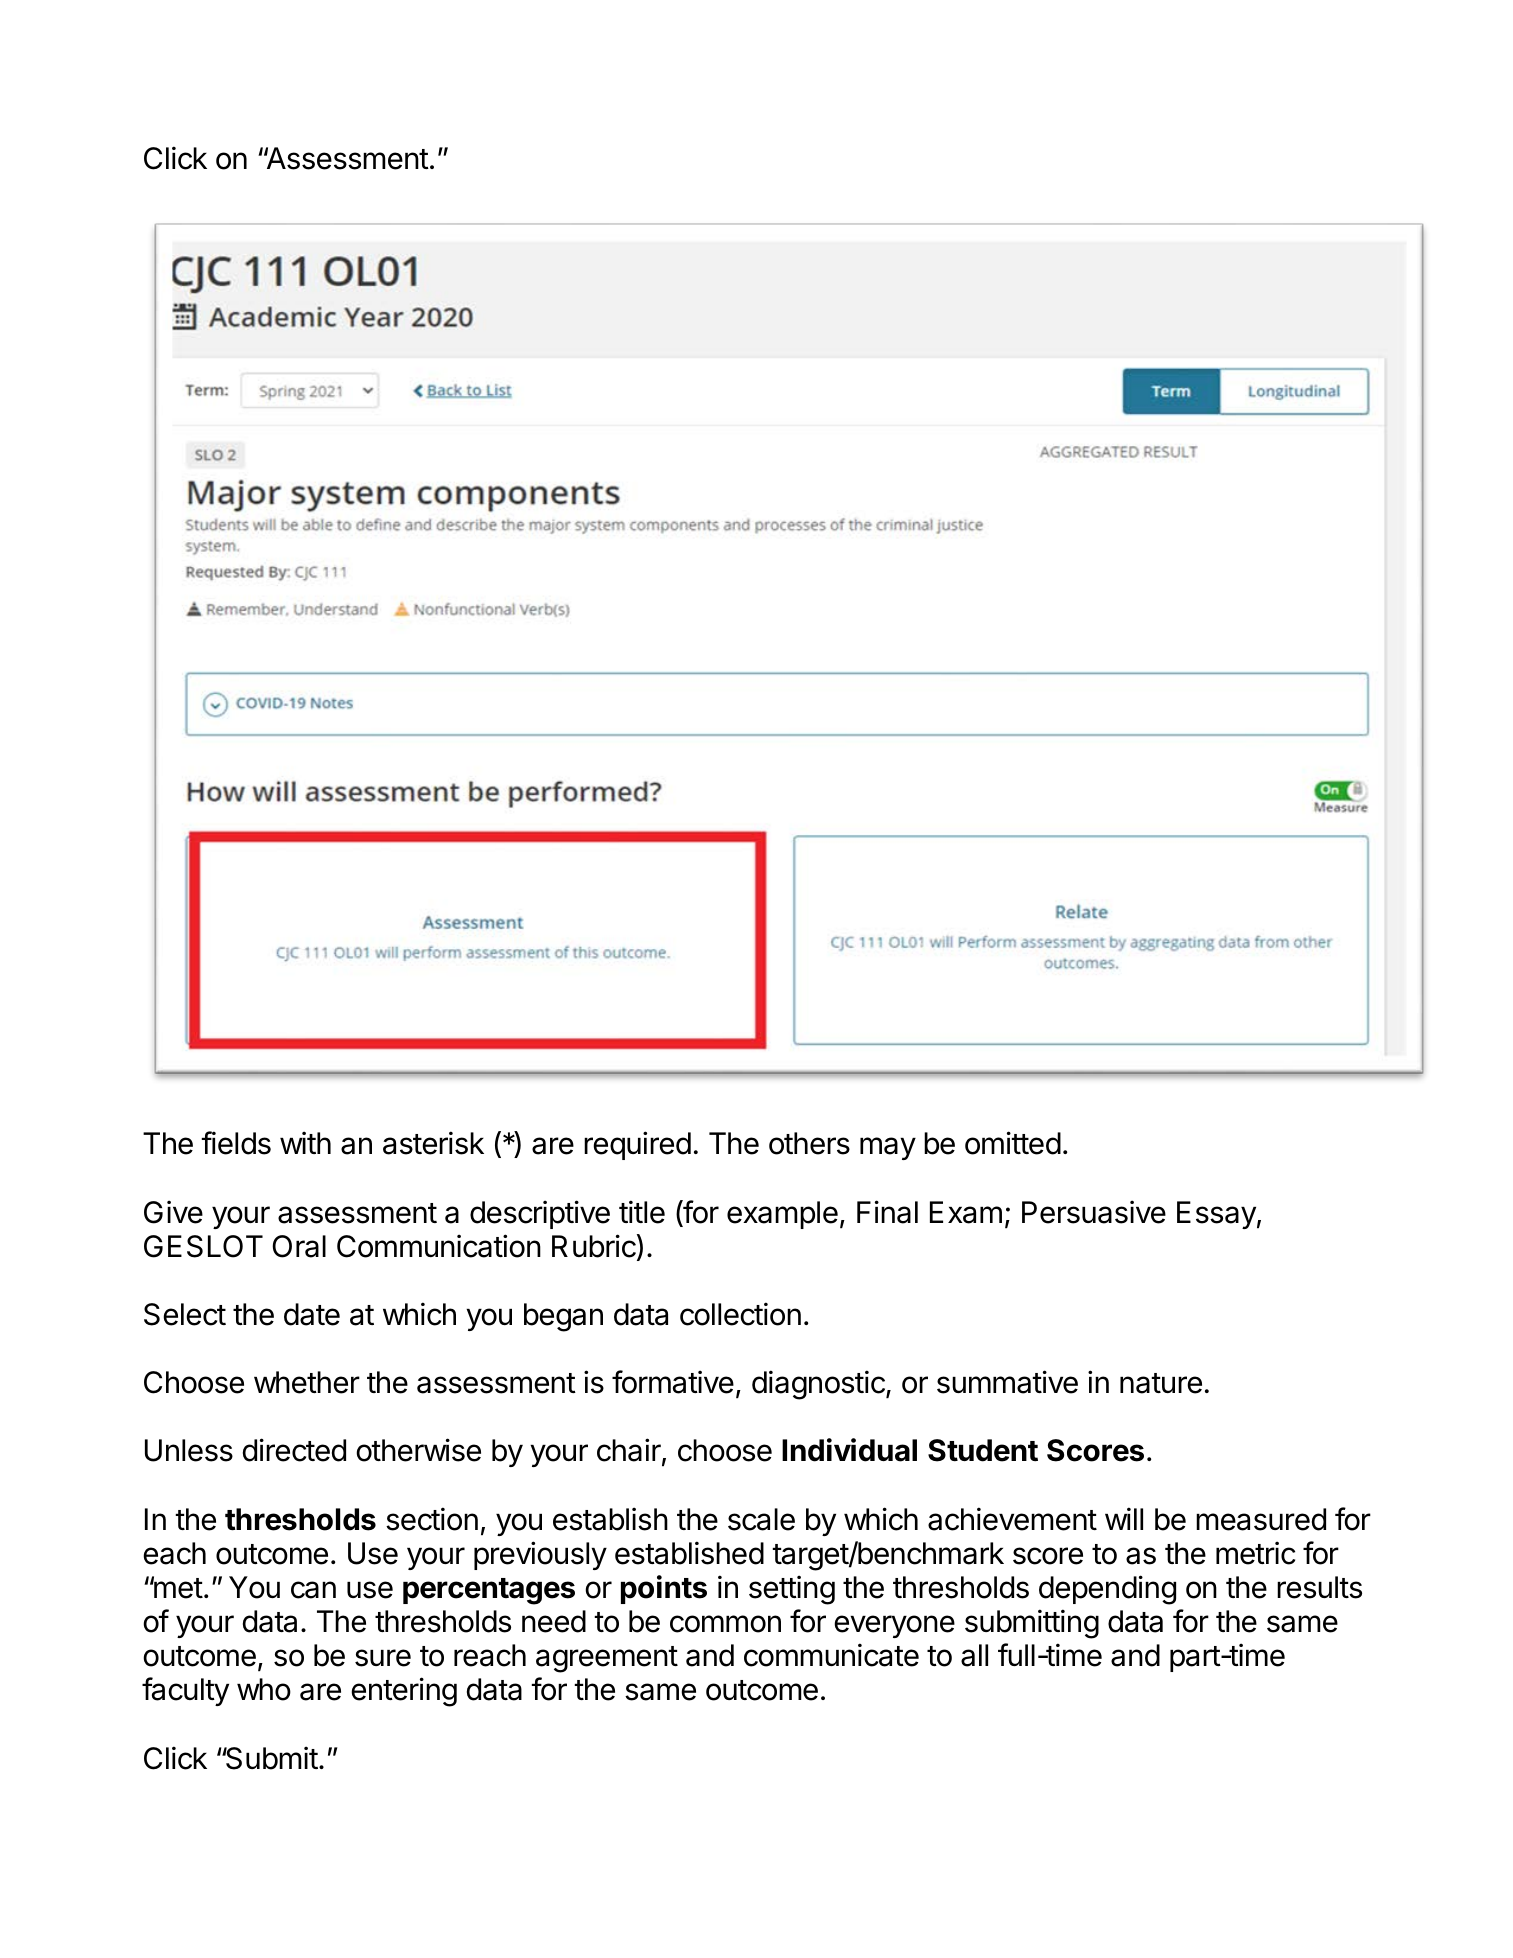 The width and height of the screenshot is (1513, 1958). Describe the element at coordinates (809, 1143) in the screenshot. I see `others` at that location.
